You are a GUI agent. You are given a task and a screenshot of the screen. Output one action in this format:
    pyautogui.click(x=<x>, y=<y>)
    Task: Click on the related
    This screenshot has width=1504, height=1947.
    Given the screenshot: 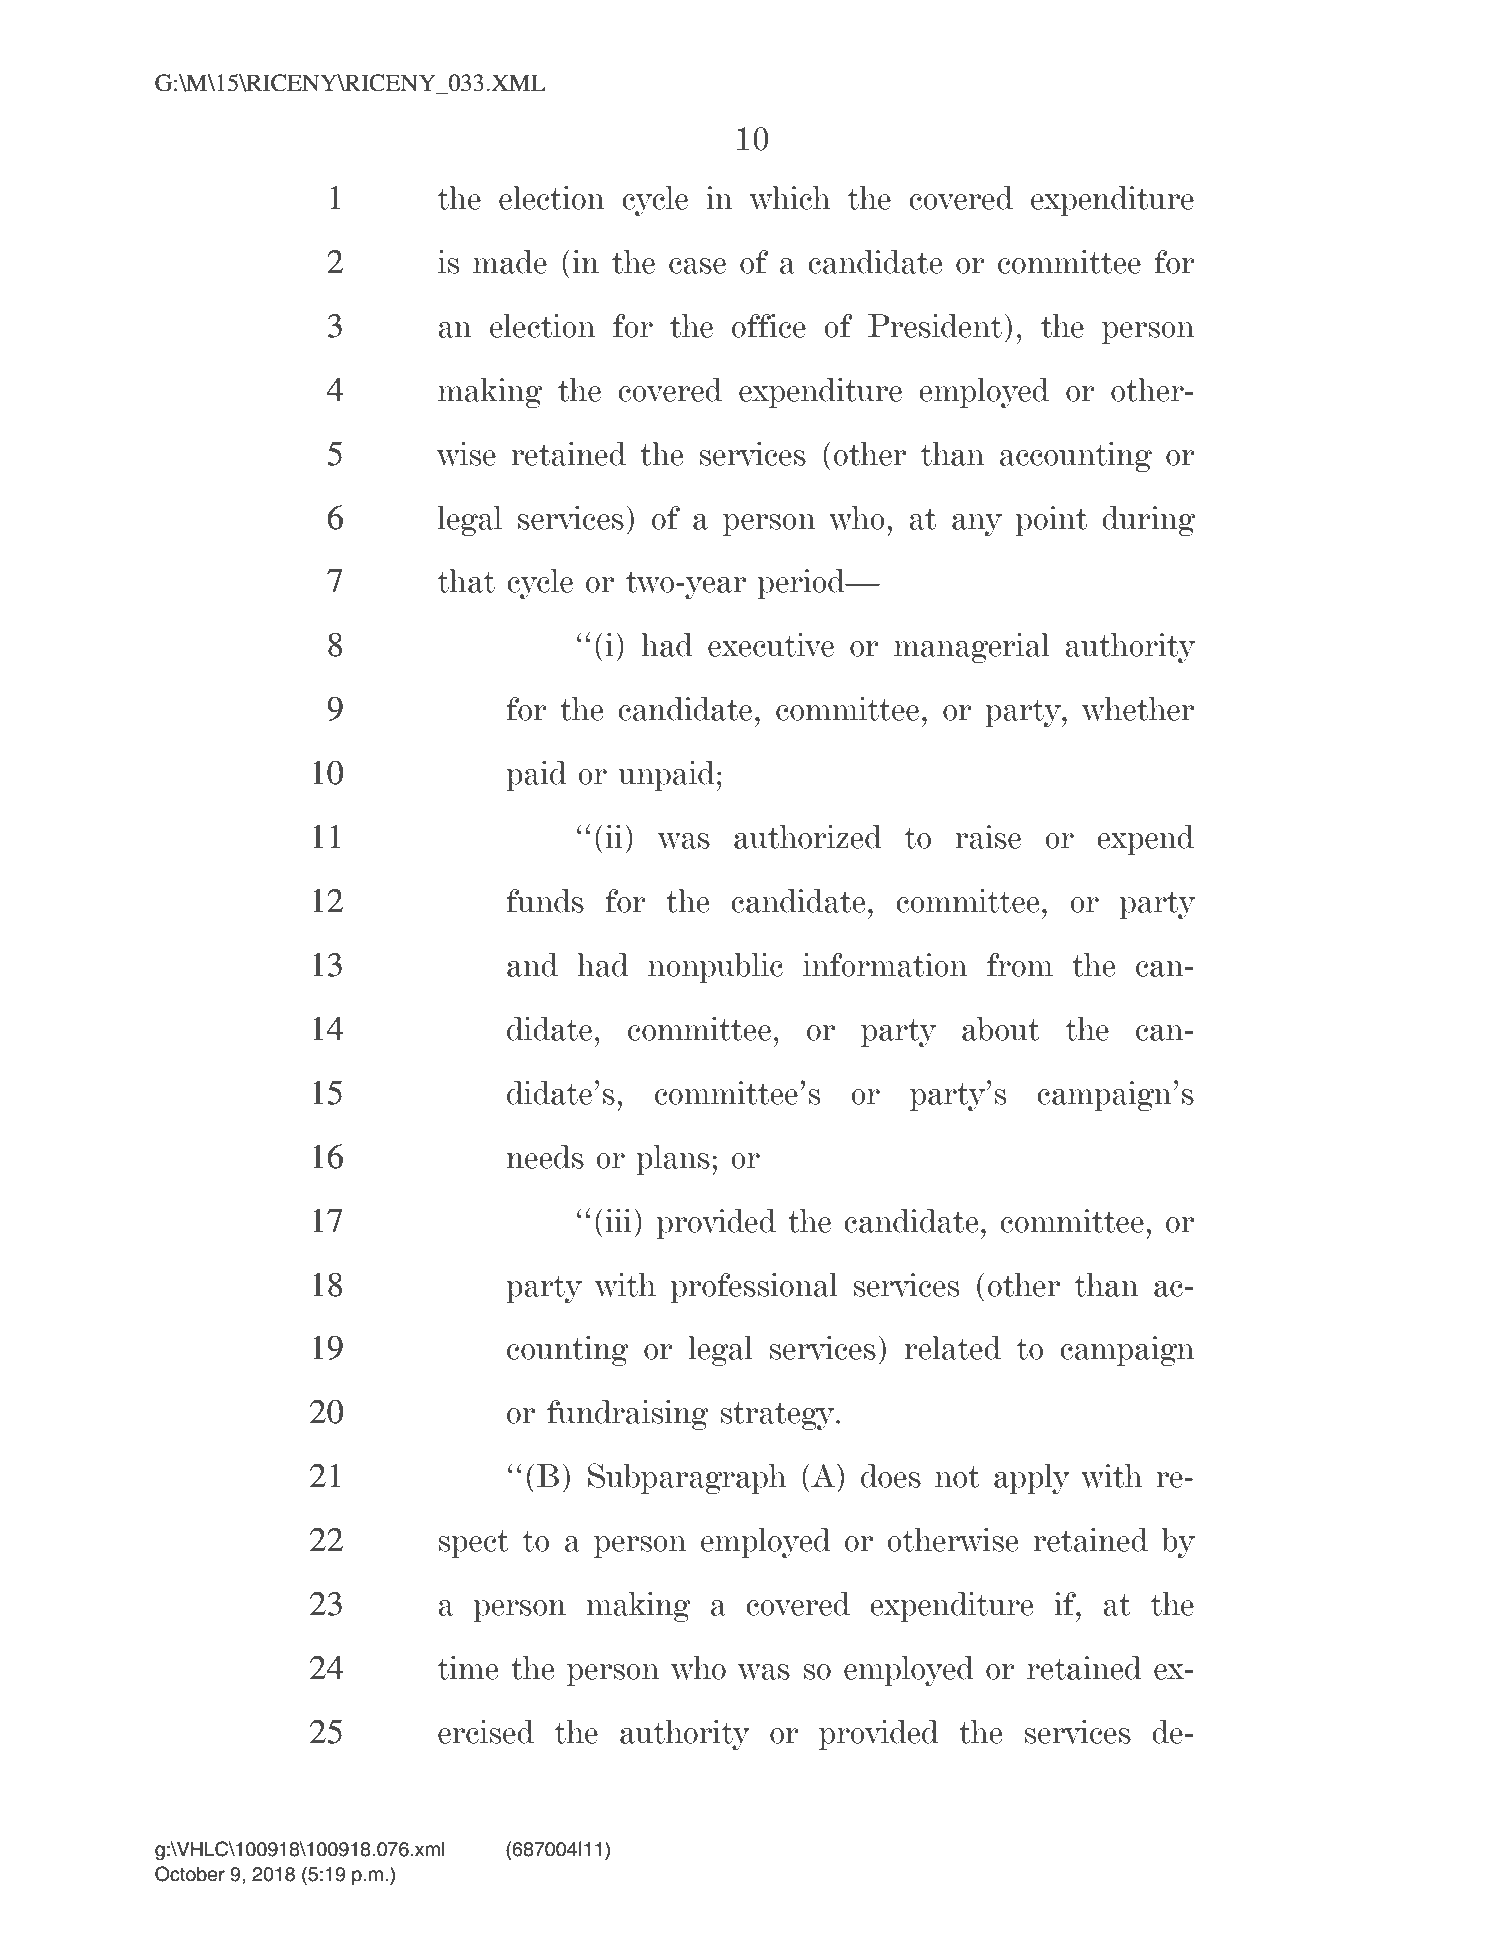 What is the action you would take?
    pyautogui.click(x=953, y=1348)
